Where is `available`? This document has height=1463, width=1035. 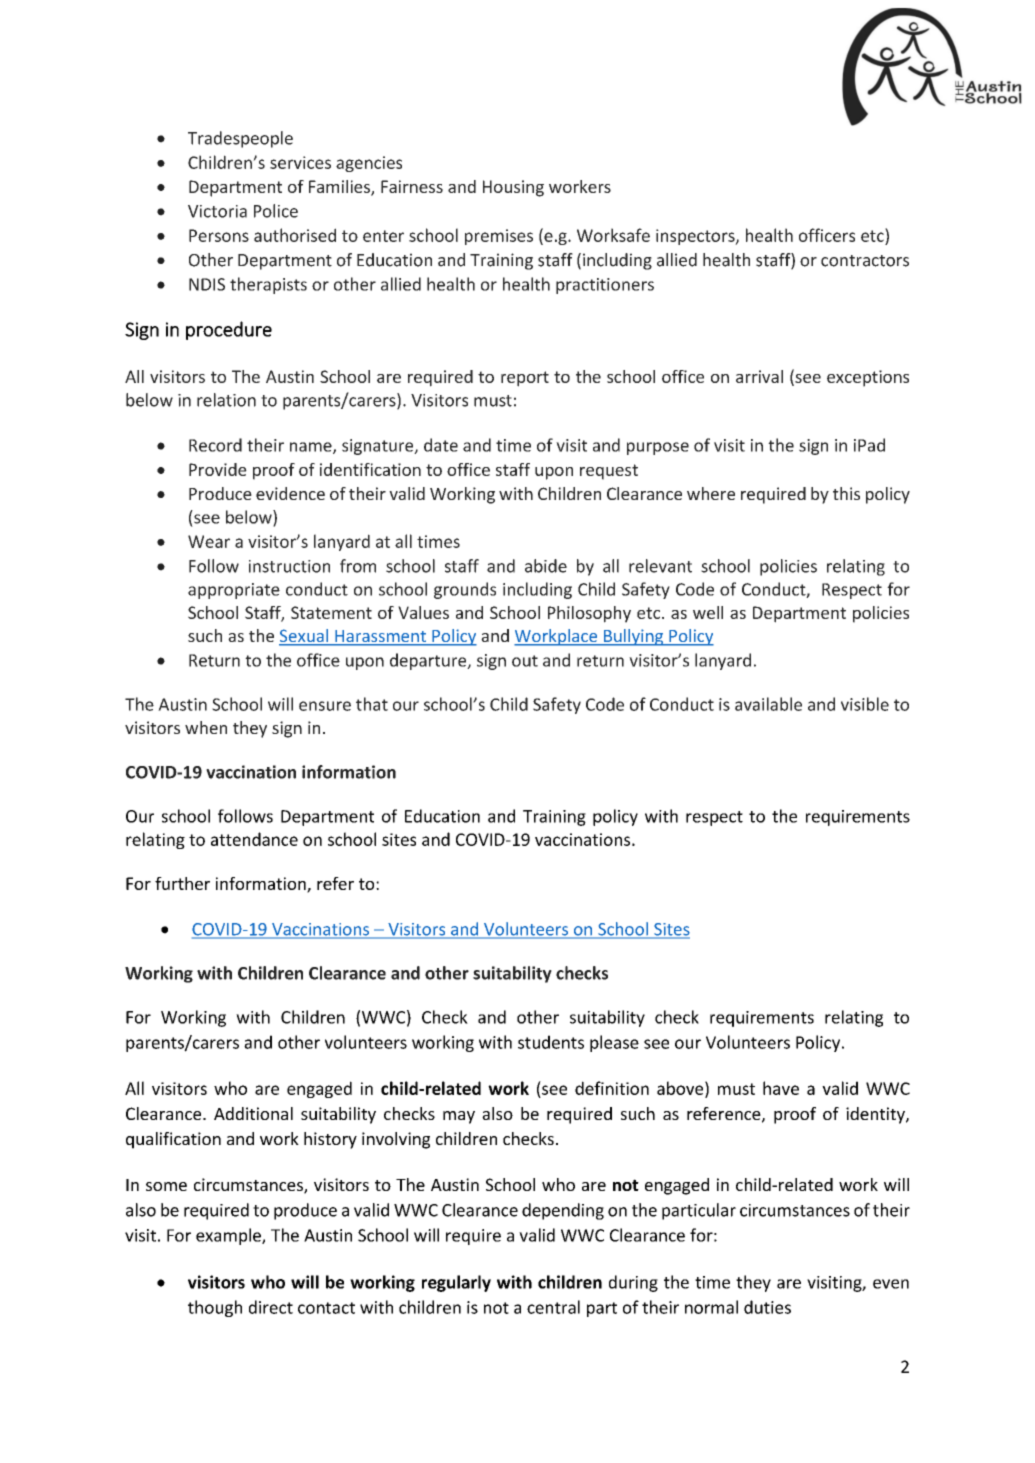 available is located at coordinates (768, 704).
